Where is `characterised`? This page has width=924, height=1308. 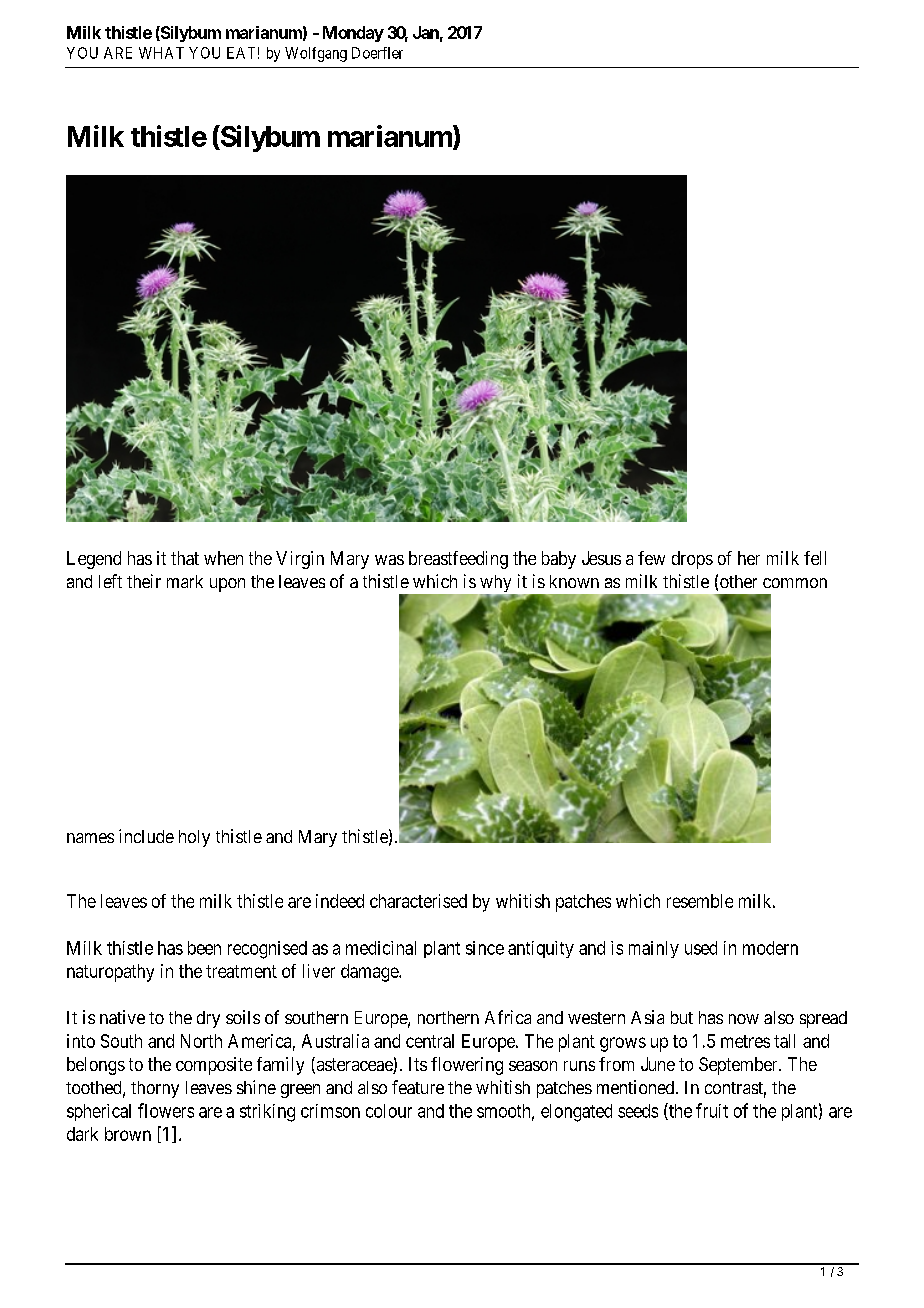 characterised is located at coordinates (418, 901).
